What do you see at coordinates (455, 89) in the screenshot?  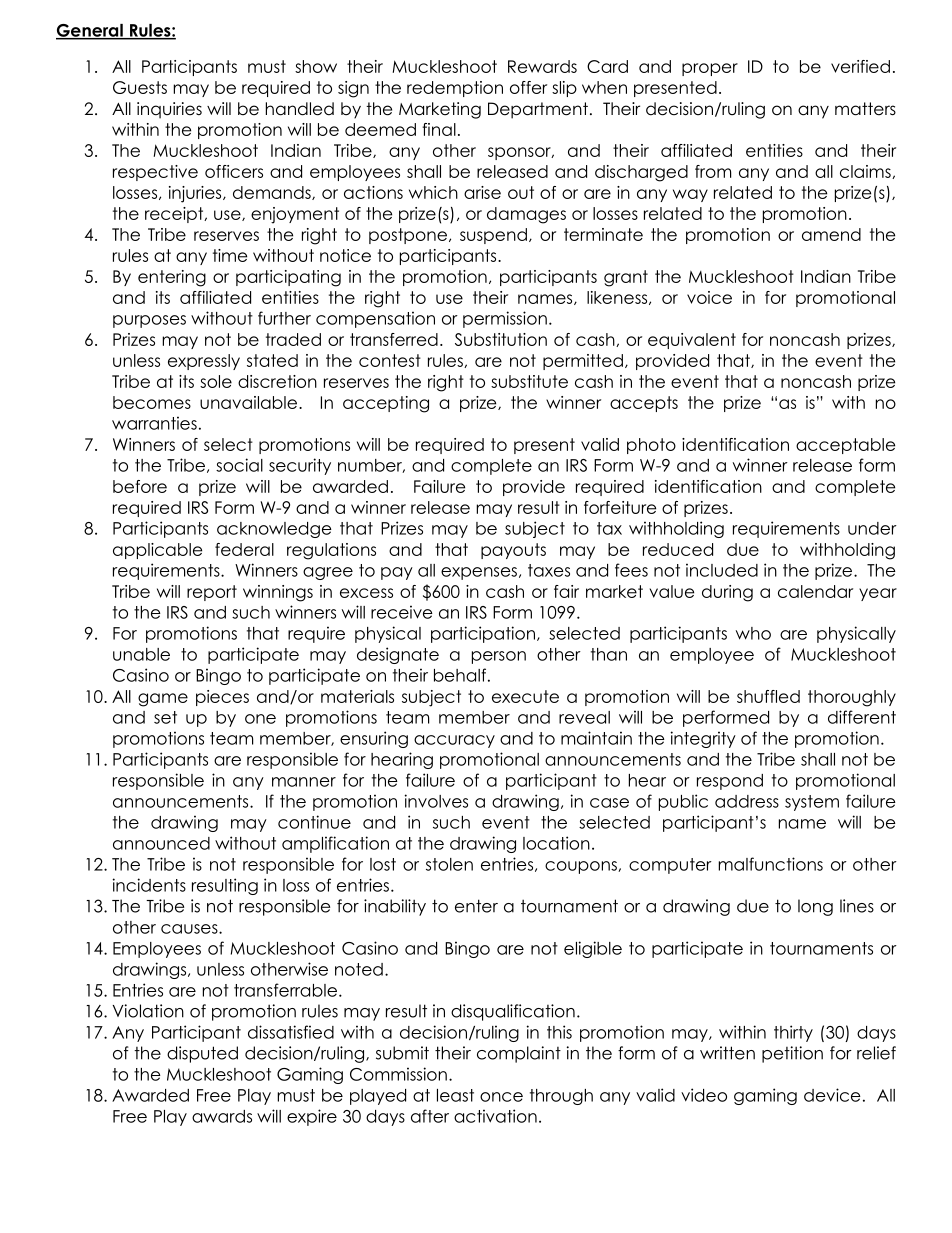 I see `redemption` at bounding box center [455, 89].
